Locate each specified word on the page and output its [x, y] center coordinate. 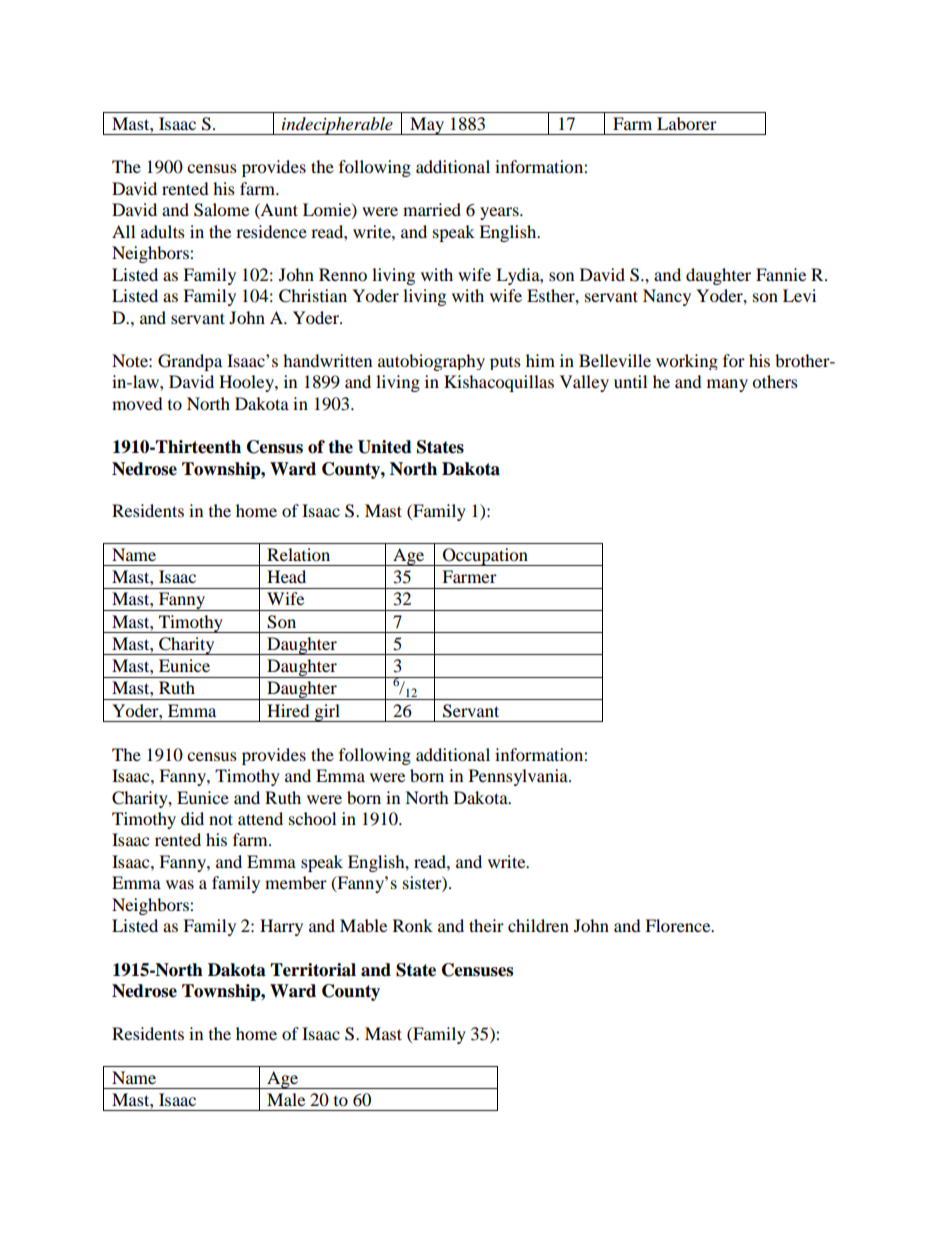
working [687, 362]
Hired [288, 710]
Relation [298, 554]
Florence [679, 925]
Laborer [687, 123]
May [427, 126]
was [180, 884]
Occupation [485, 557]
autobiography [431, 362]
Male [286, 1099]
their [486, 925]
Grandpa [190, 362]
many [727, 385]
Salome [221, 210]
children [538, 925]
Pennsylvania [519, 777]
